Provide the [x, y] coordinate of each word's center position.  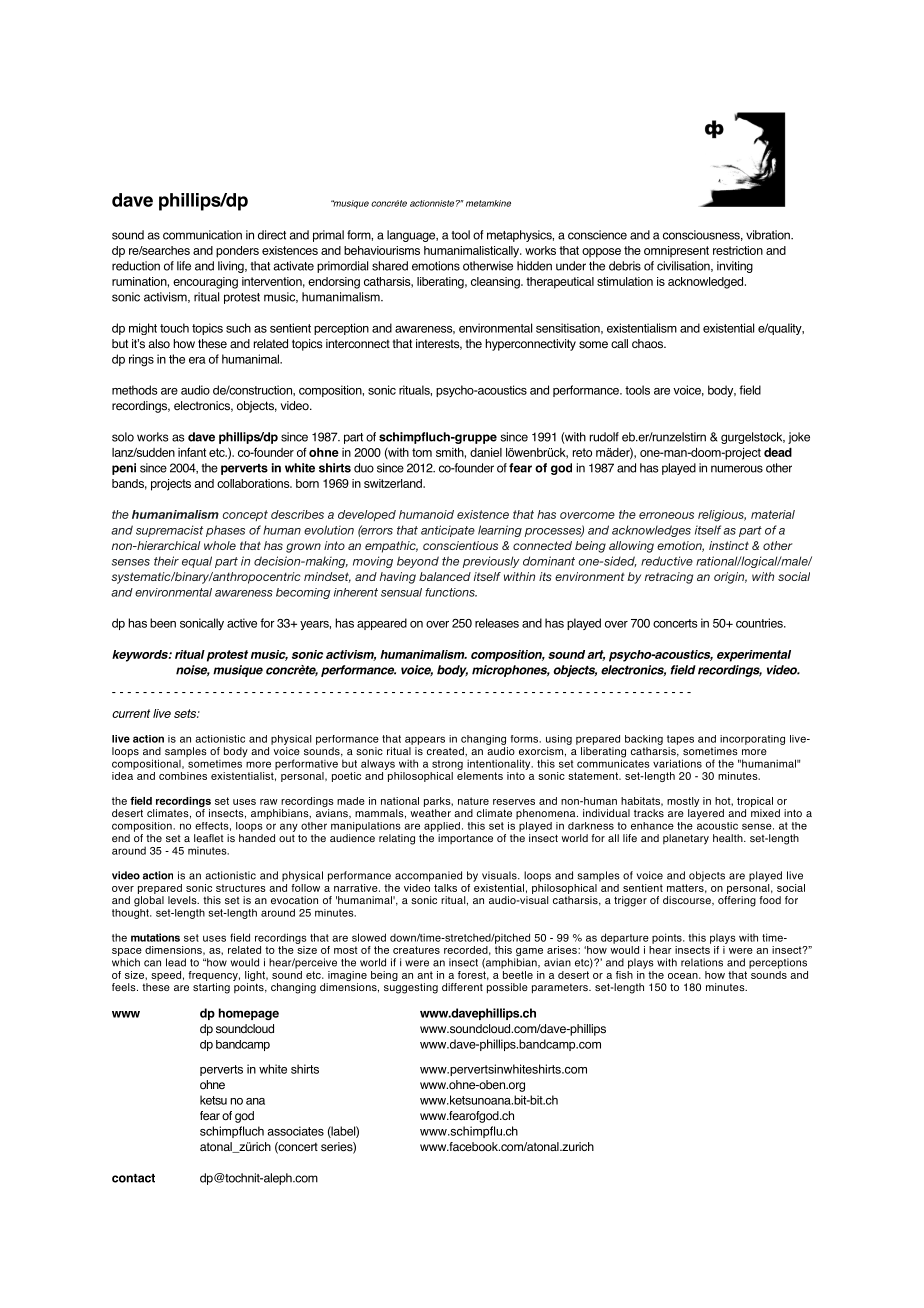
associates [295, 1131]
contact [133, 1178]
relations [702, 962]
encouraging [205, 283]
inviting [735, 267]
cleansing [496, 283]
